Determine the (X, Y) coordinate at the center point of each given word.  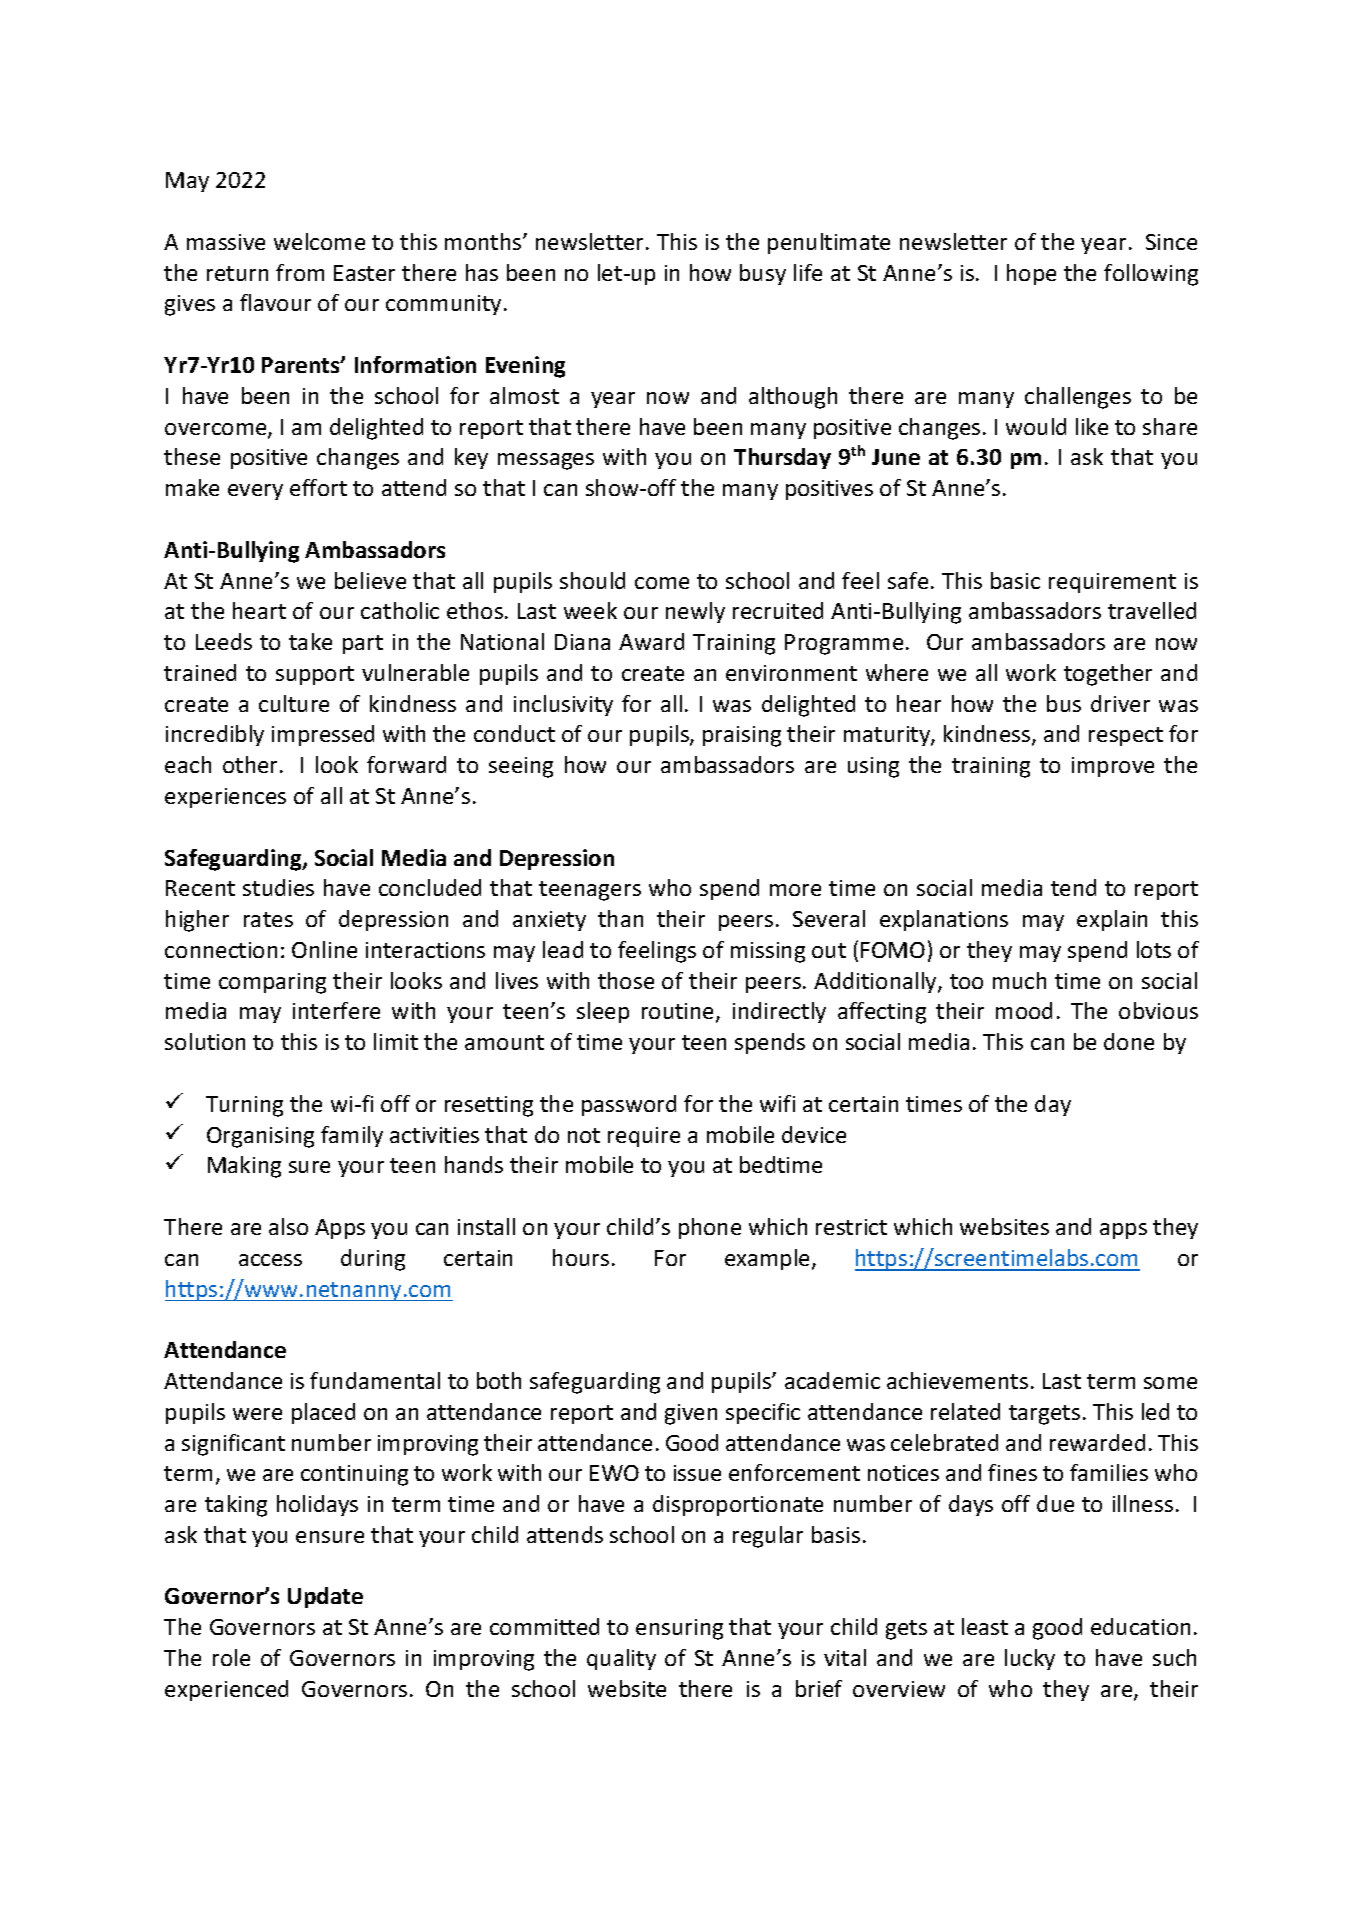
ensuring (679, 1629)
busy (763, 274)
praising (742, 736)
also (288, 1226)
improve (1113, 767)
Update (325, 1597)
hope (1031, 274)
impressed (323, 735)
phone (710, 1228)
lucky (1030, 1659)
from (300, 272)
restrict (851, 1227)
